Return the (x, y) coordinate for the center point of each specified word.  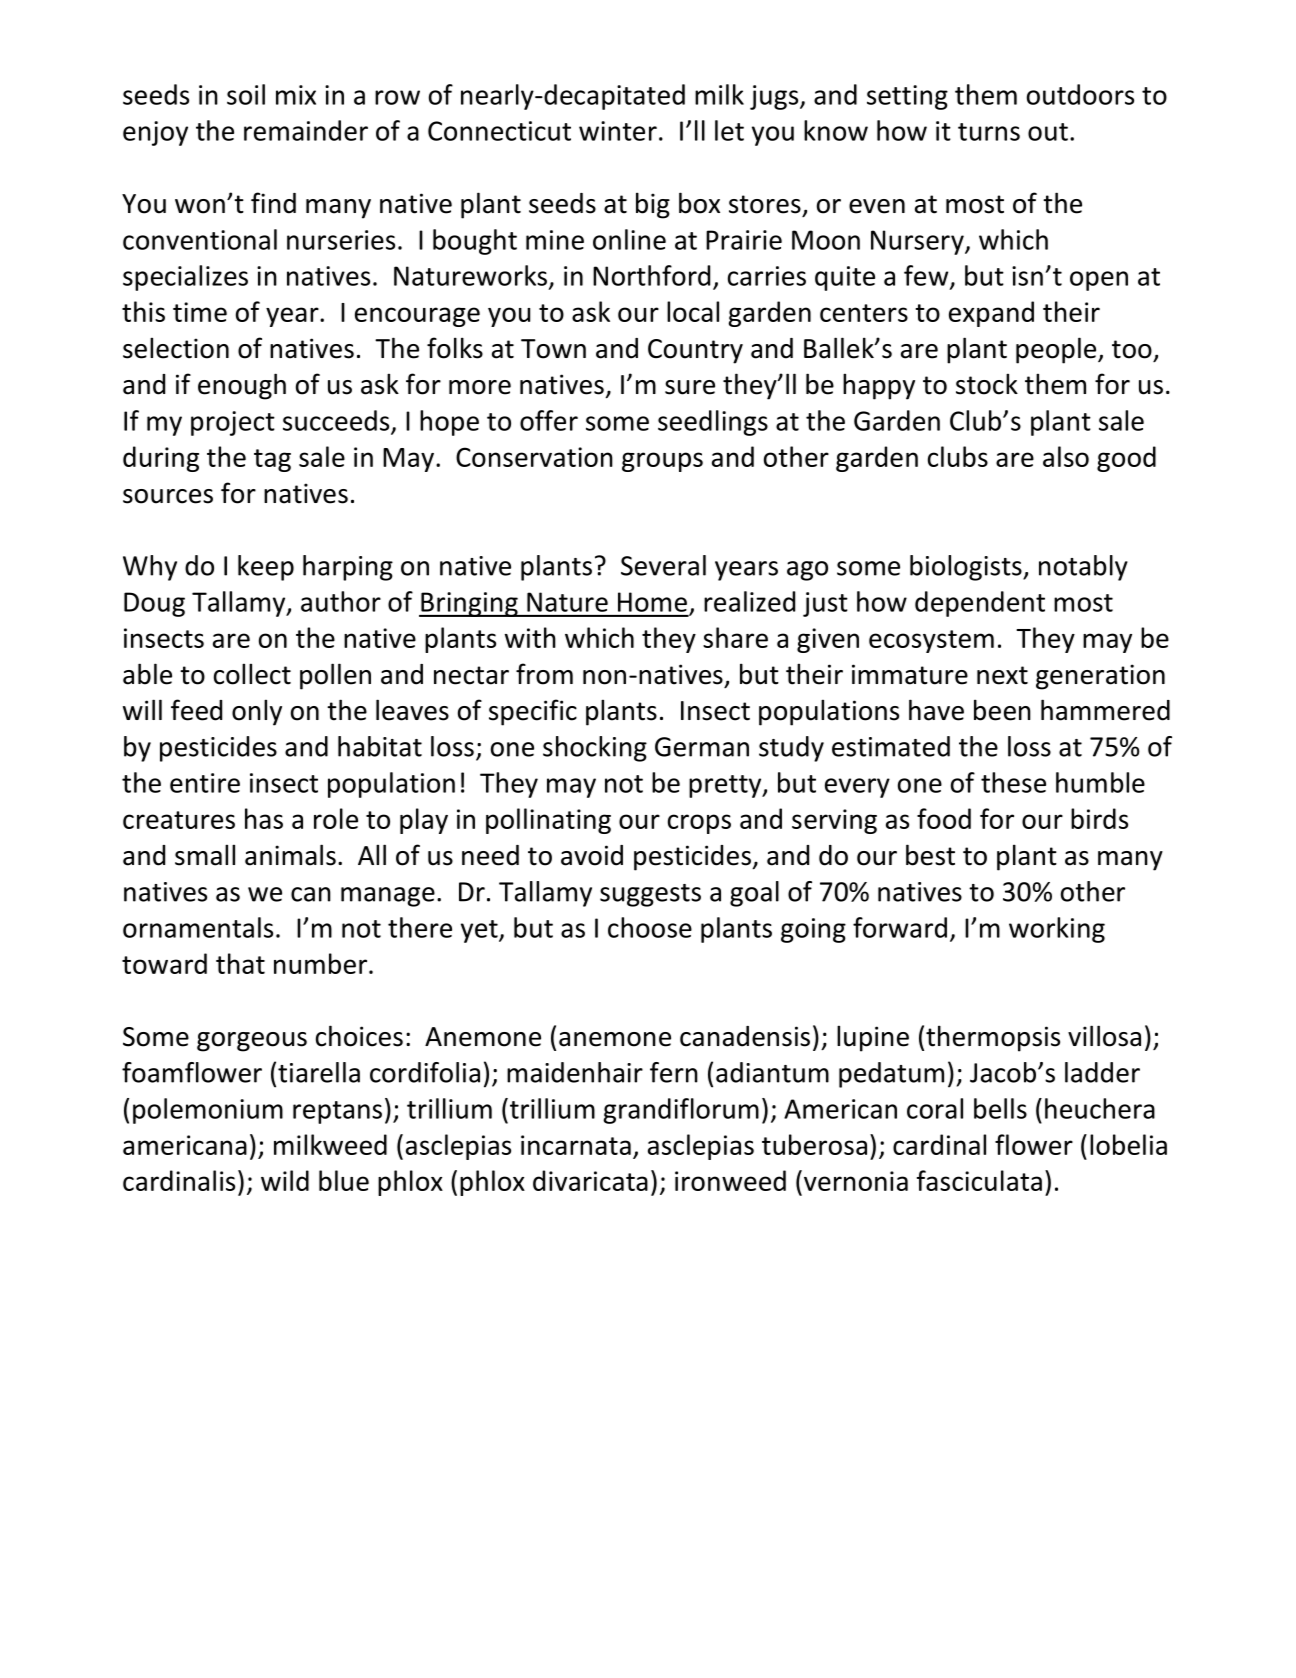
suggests (650, 895)
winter (618, 131)
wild (285, 1180)
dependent (980, 604)
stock (987, 384)
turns (989, 132)
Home (652, 602)
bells (1000, 1108)
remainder (306, 130)
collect (252, 674)
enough (242, 386)
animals (290, 855)
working (1057, 930)
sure (690, 387)
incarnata (576, 1145)
